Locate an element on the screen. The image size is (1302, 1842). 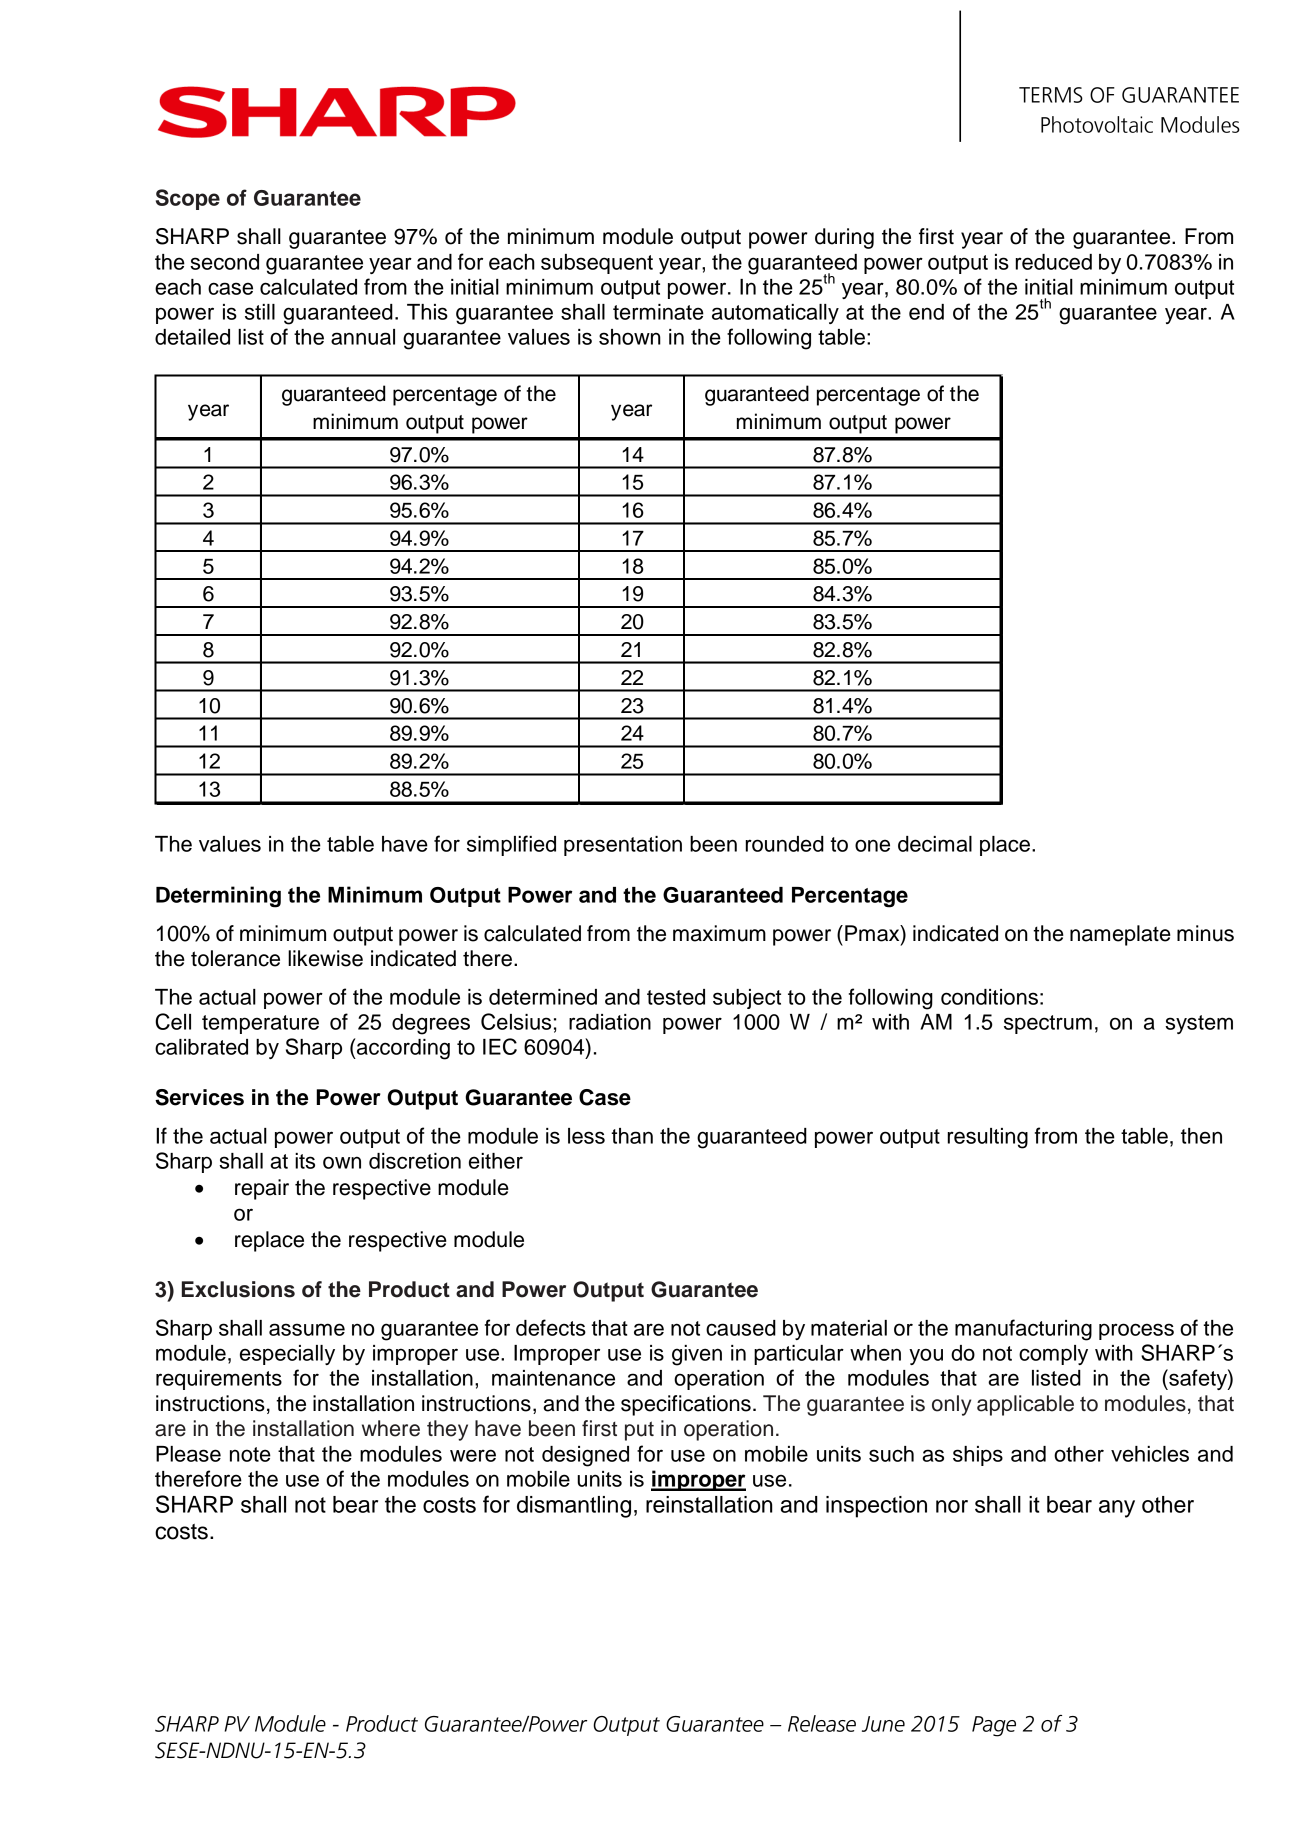
likewise is located at coordinates (325, 958).
